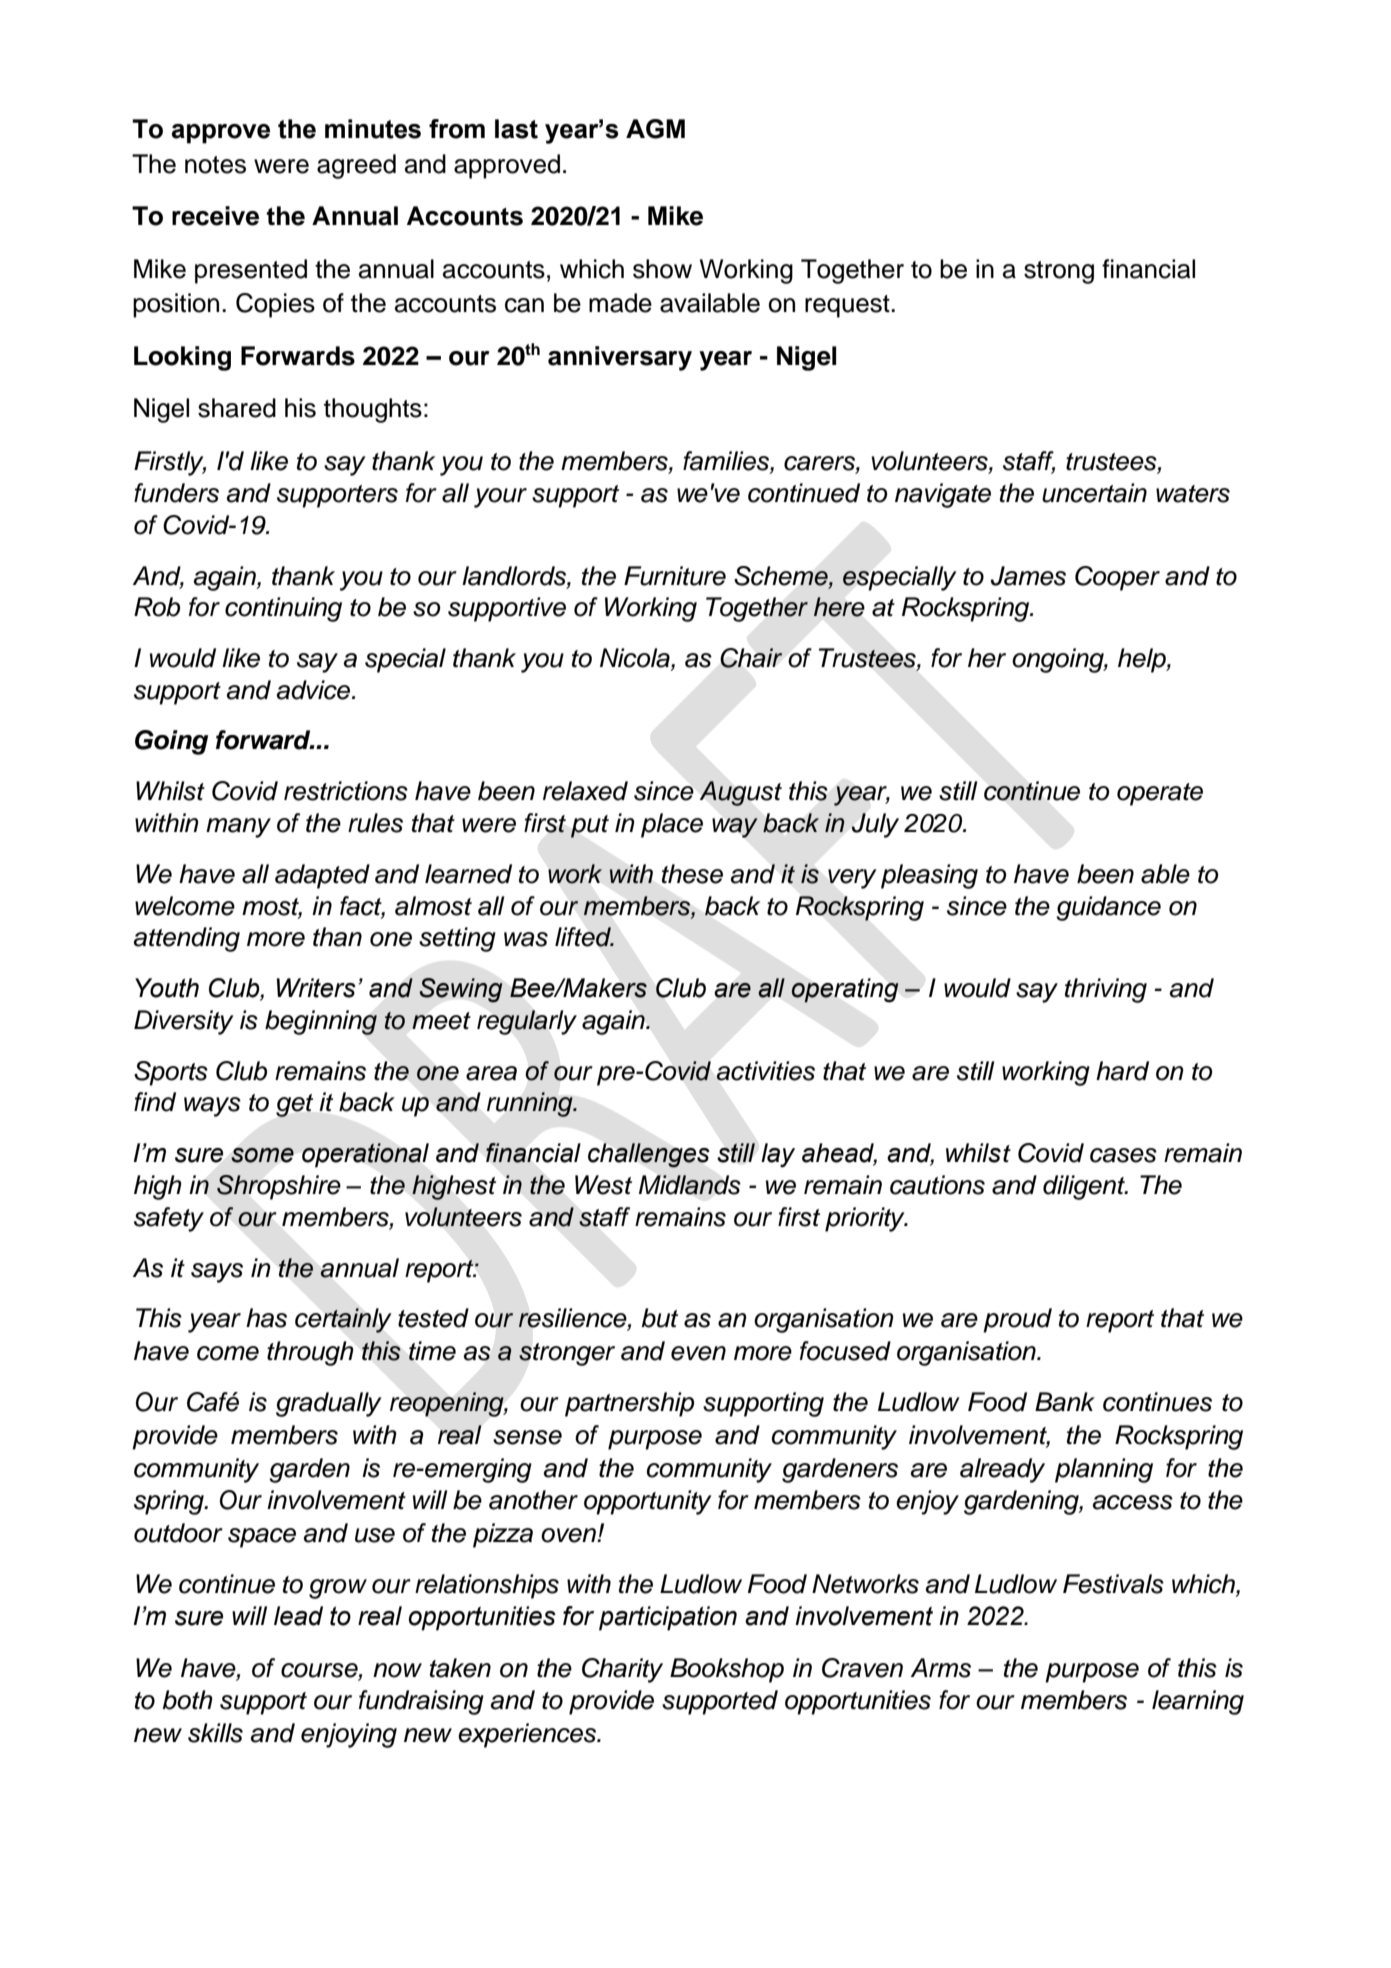  What do you see at coordinates (215, 1733) in the screenshot?
I see `skills` at bounding box center [215, 1733].
